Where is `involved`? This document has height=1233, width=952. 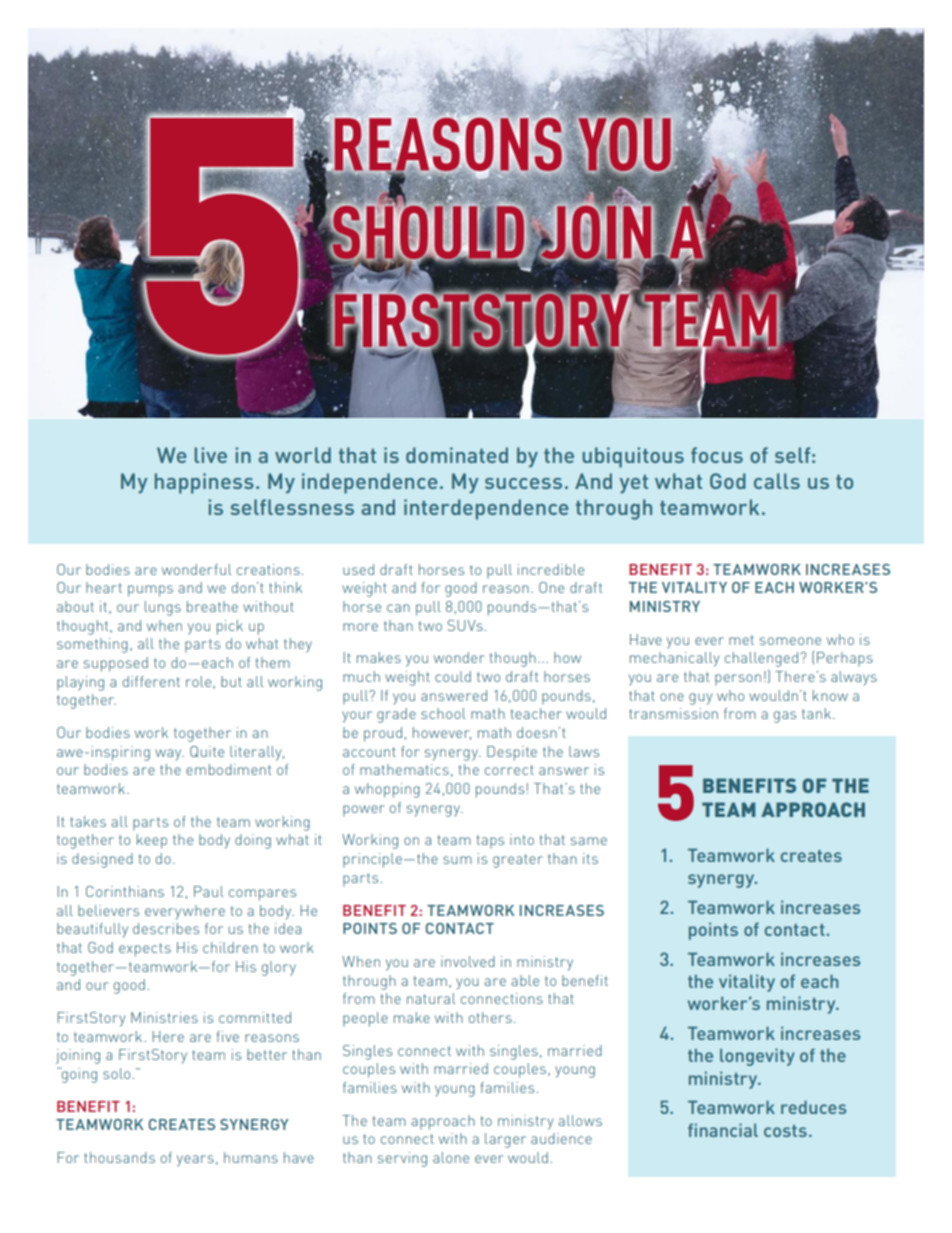
involved is located at coordinates (468, 961).
